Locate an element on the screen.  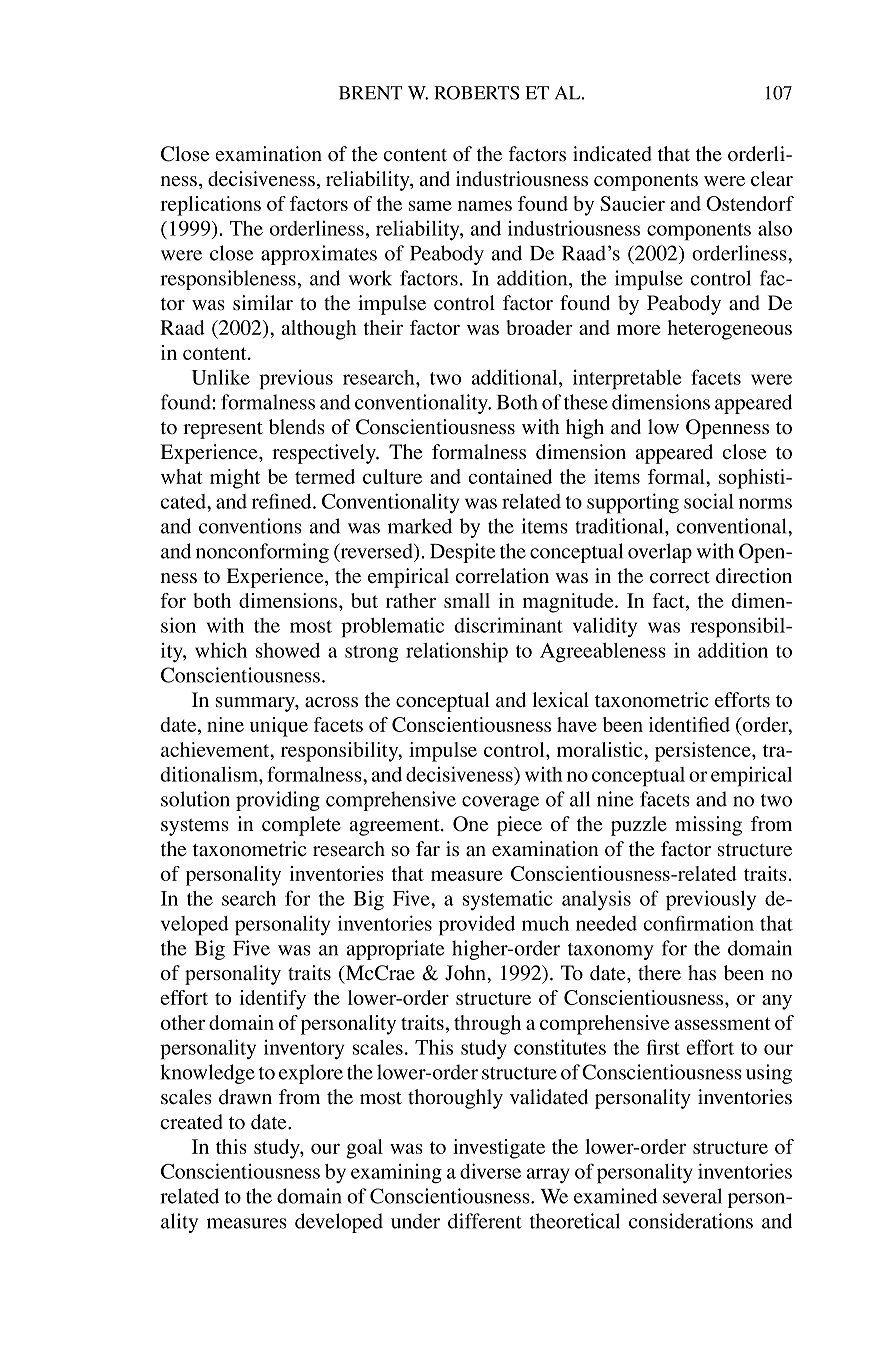
replications is located at coordinates (210, 206).
